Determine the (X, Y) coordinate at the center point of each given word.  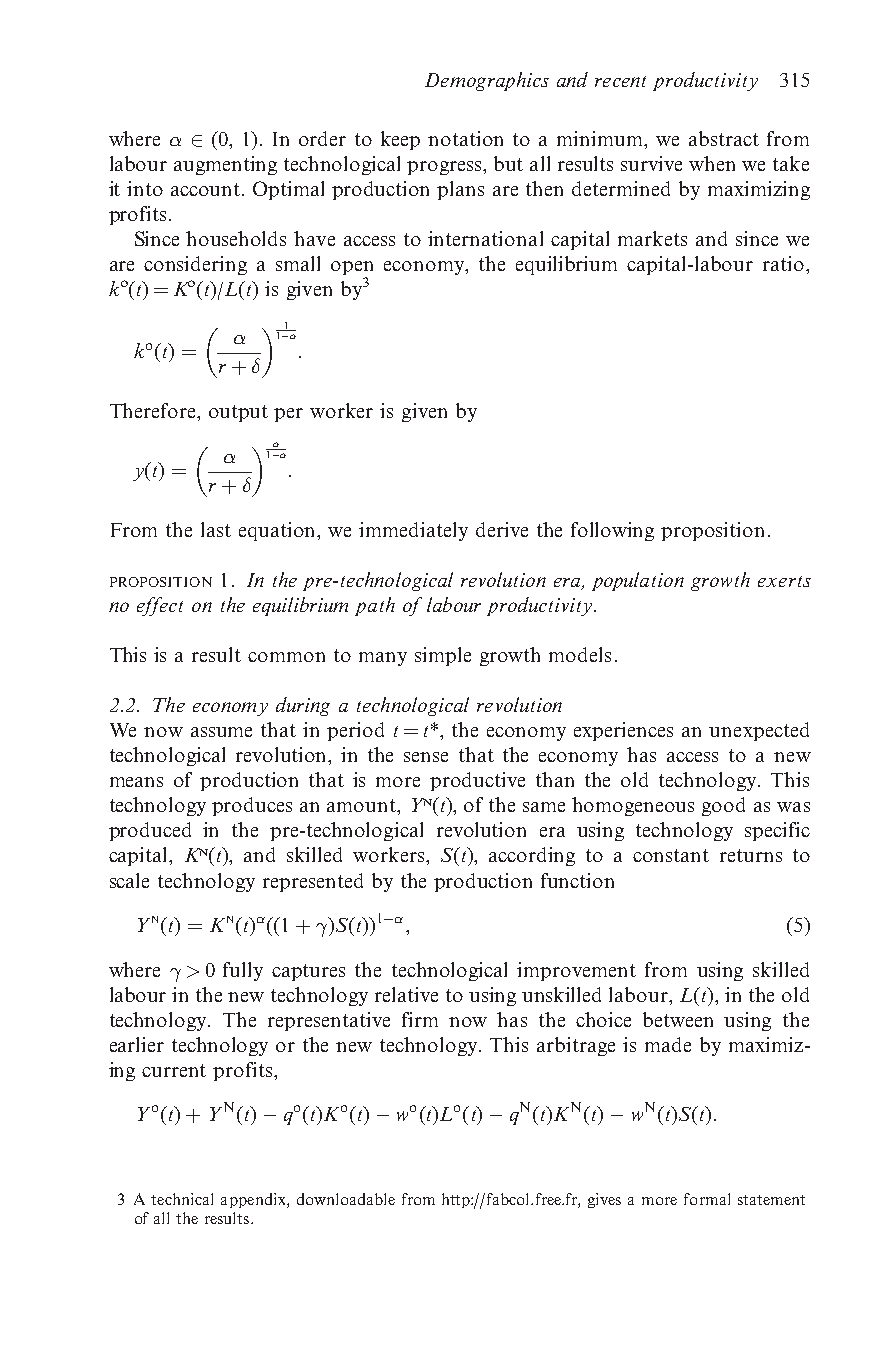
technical (182, 1199)
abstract (724, 138)
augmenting (225, 165)
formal (707, 1199)
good (723, 806)
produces (252, 806)
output (238, 413)
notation (465, 138)
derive (502, 529)
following (612, 531)
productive (477, 781)
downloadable (346, 1199)
